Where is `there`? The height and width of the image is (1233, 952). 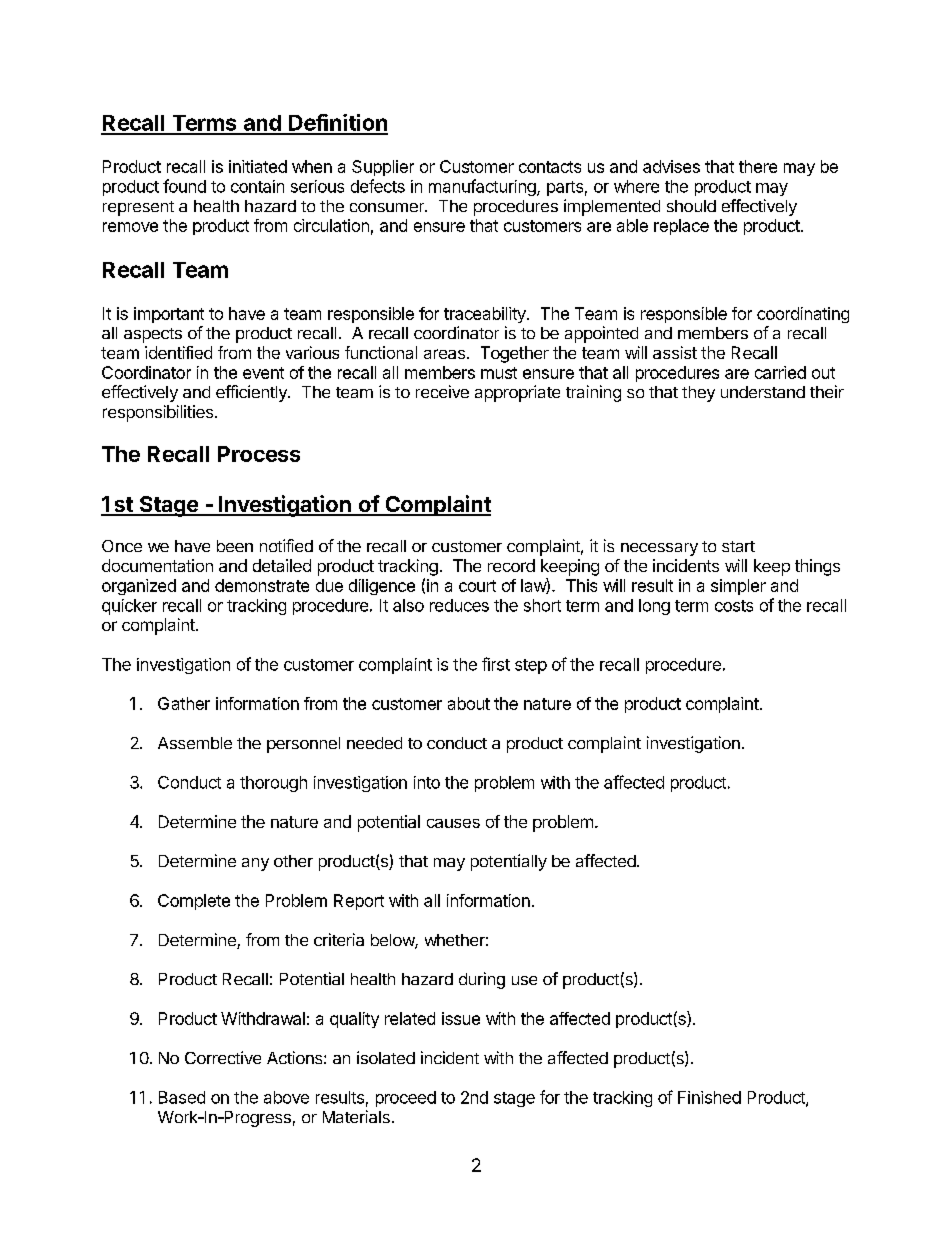
there is located at coordinates (758, 166).
